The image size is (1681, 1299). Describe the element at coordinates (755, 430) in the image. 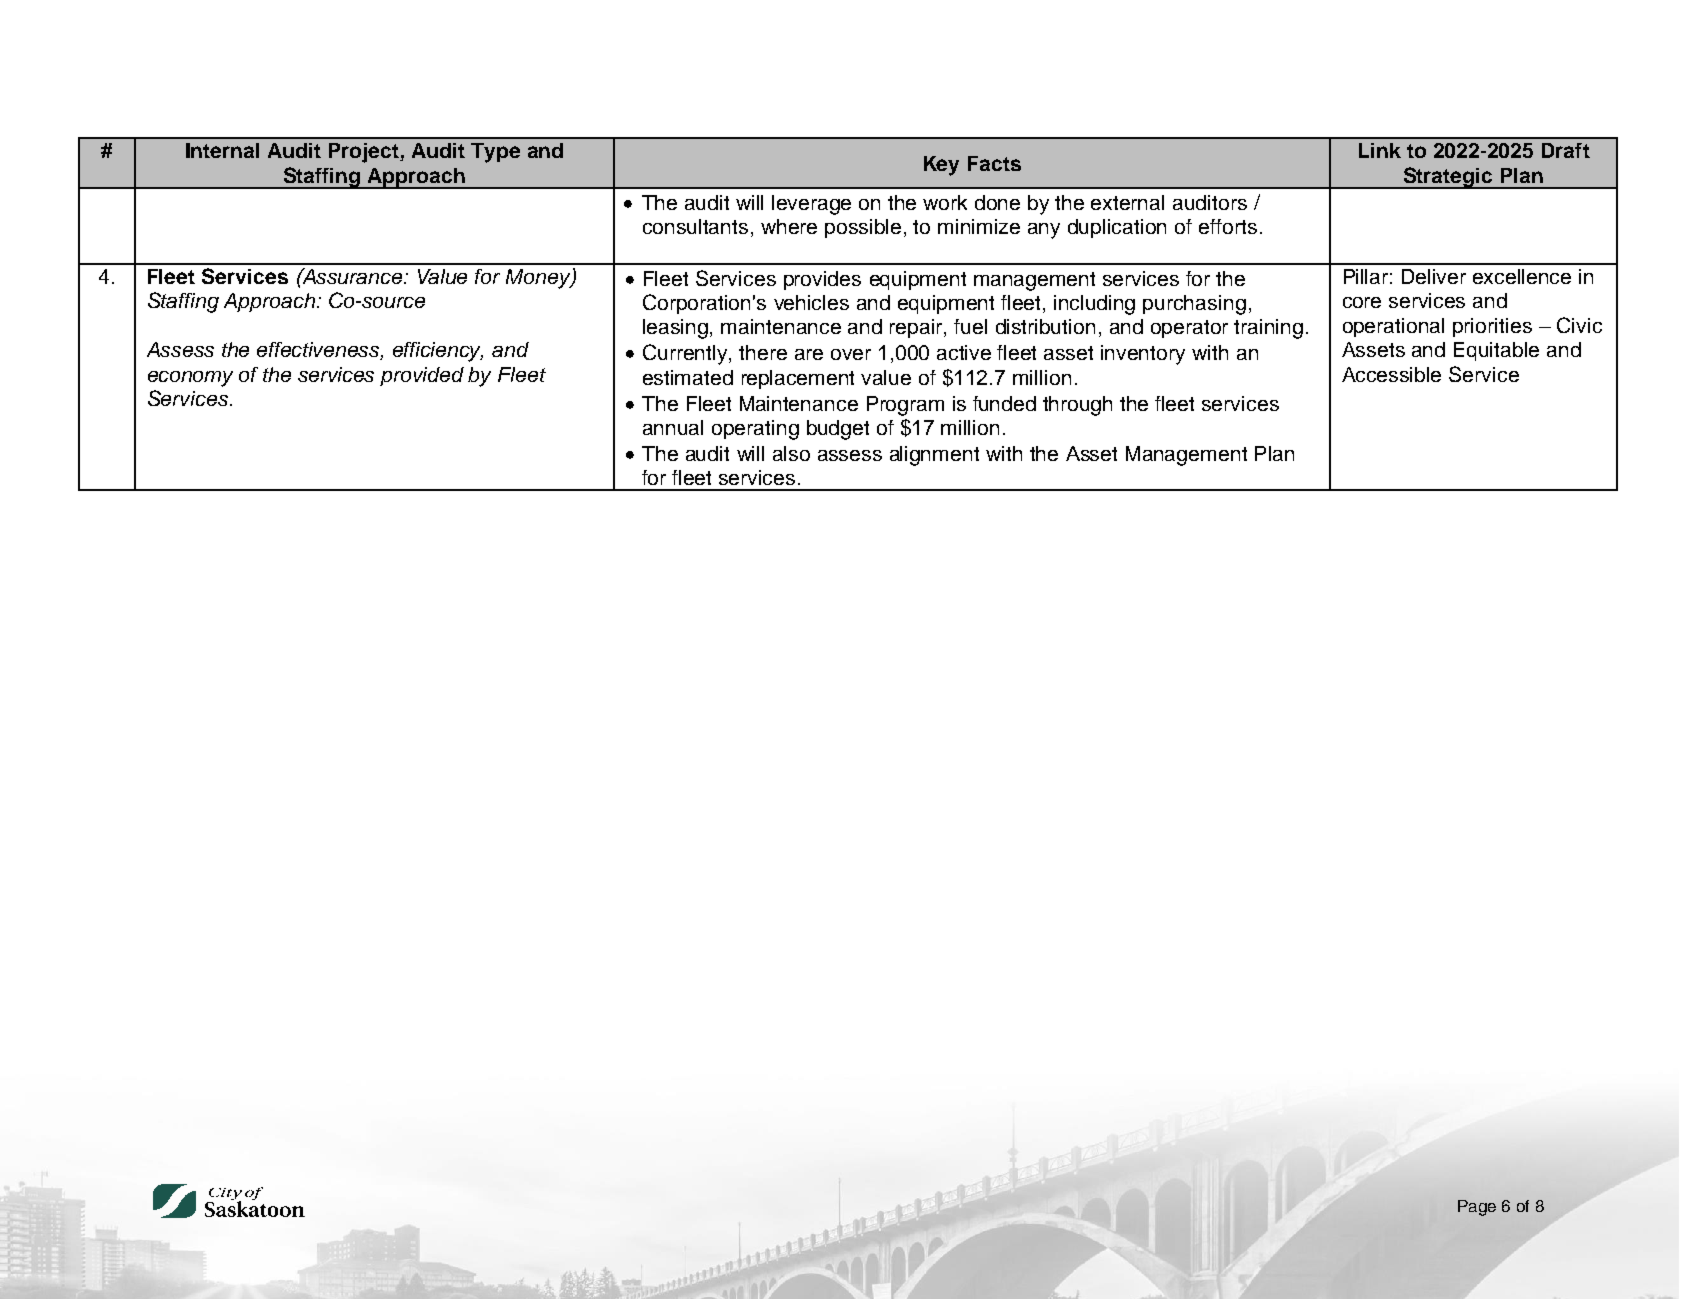

I see `operating` at that location.
